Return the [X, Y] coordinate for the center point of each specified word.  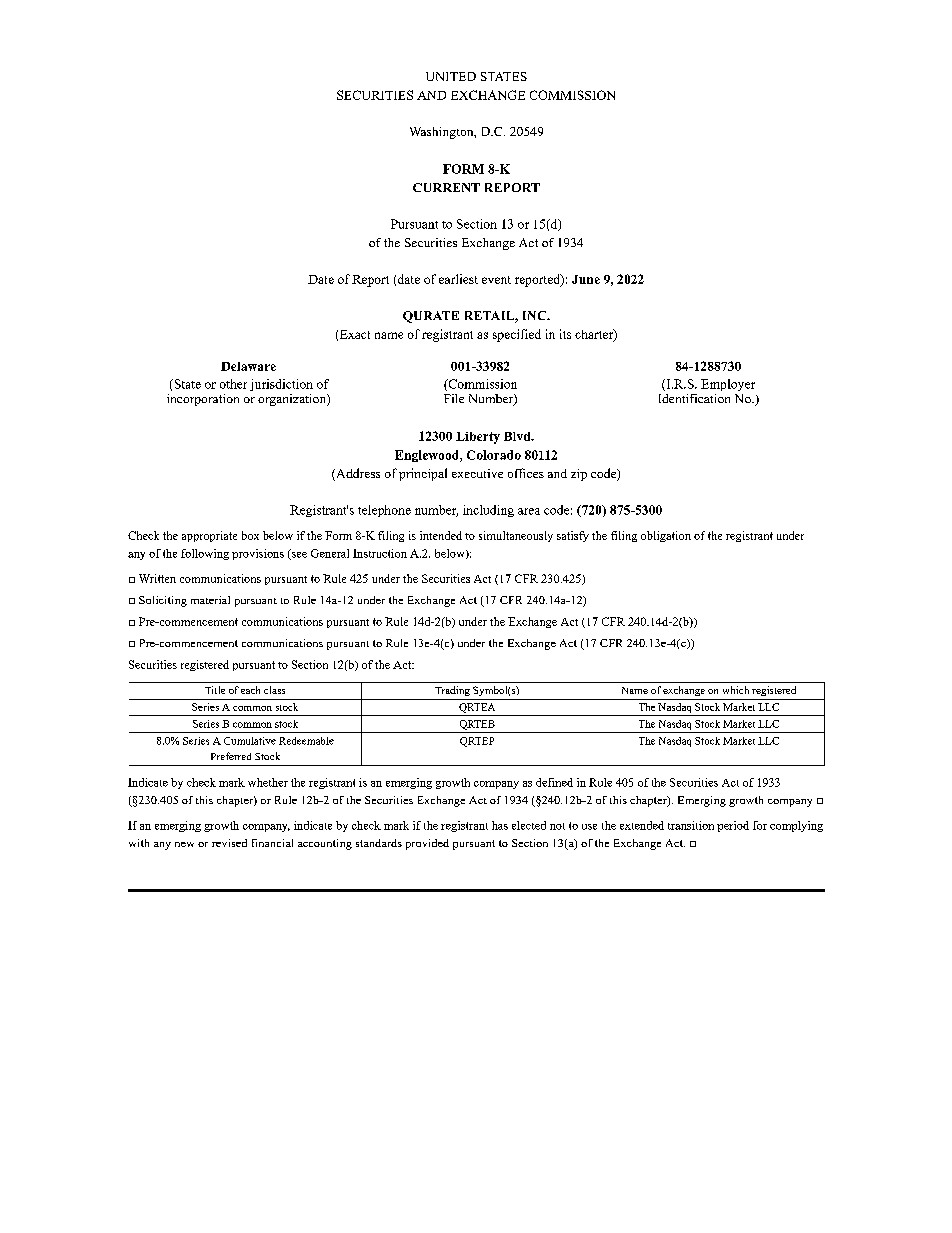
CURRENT [446, 187]
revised [229, 843]
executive [477, 473]
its [565, 334]
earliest [458, 279]
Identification [694, 398]
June [586, 279]
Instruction [380, 553]
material [210, 600]
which [736, 690]
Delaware [248, 366]
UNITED [451, 76]
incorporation [203, 400]
